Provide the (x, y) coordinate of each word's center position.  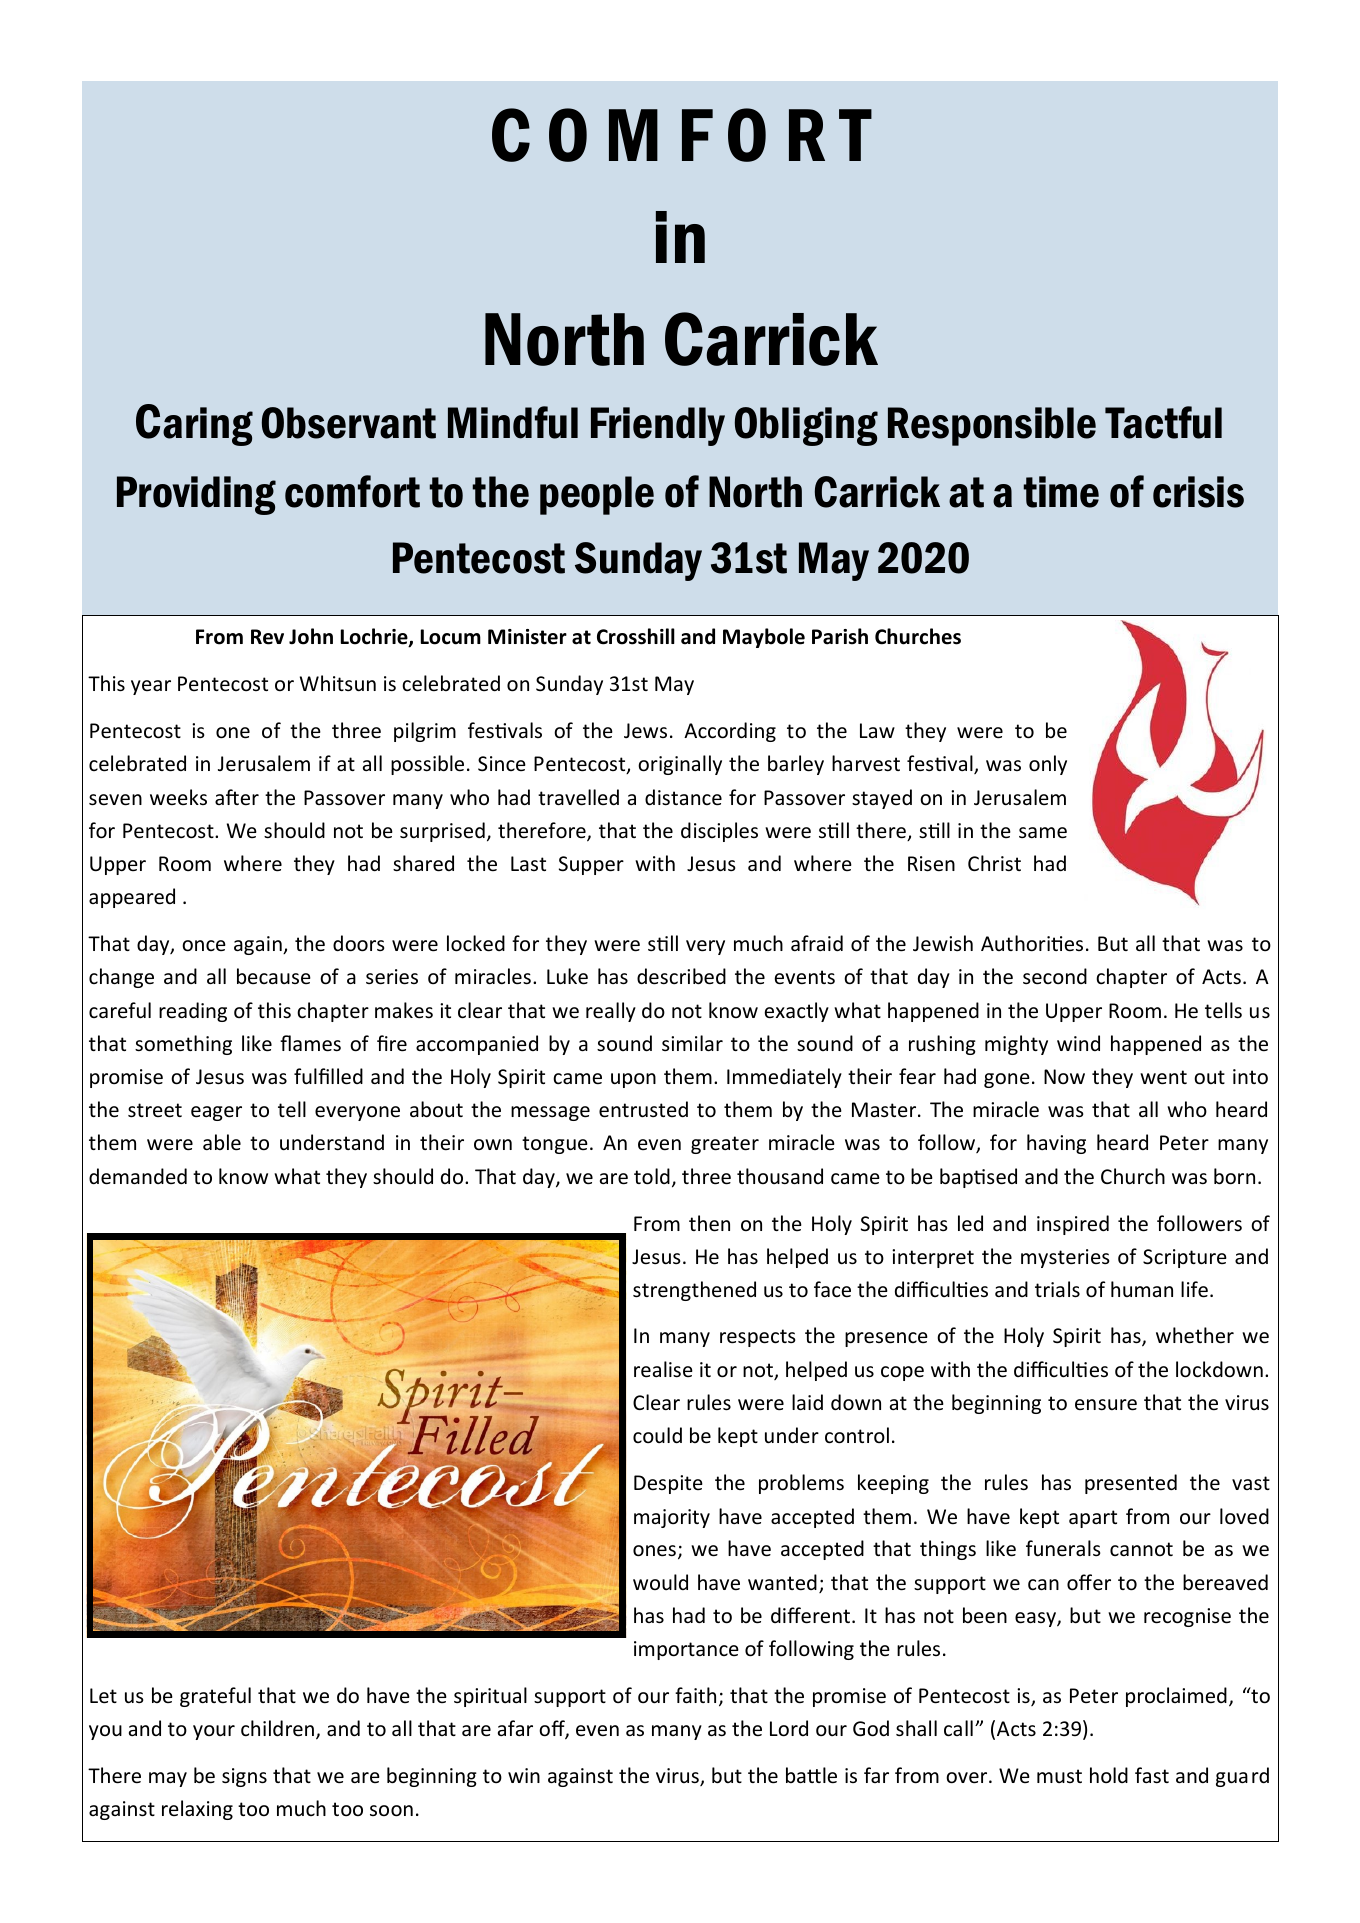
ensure (1106, 1405)
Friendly (658, 426)
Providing (196, 495)
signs (244, 1777)
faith (695, 1695)
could (657, 1435)
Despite (668, 1484)
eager (216, 1113)
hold (1109, 1775)
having (1056, 1144)
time (1061, 492)
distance (683, 797)
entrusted (643, 1109)
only (1048, 765)
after (237, 797)
